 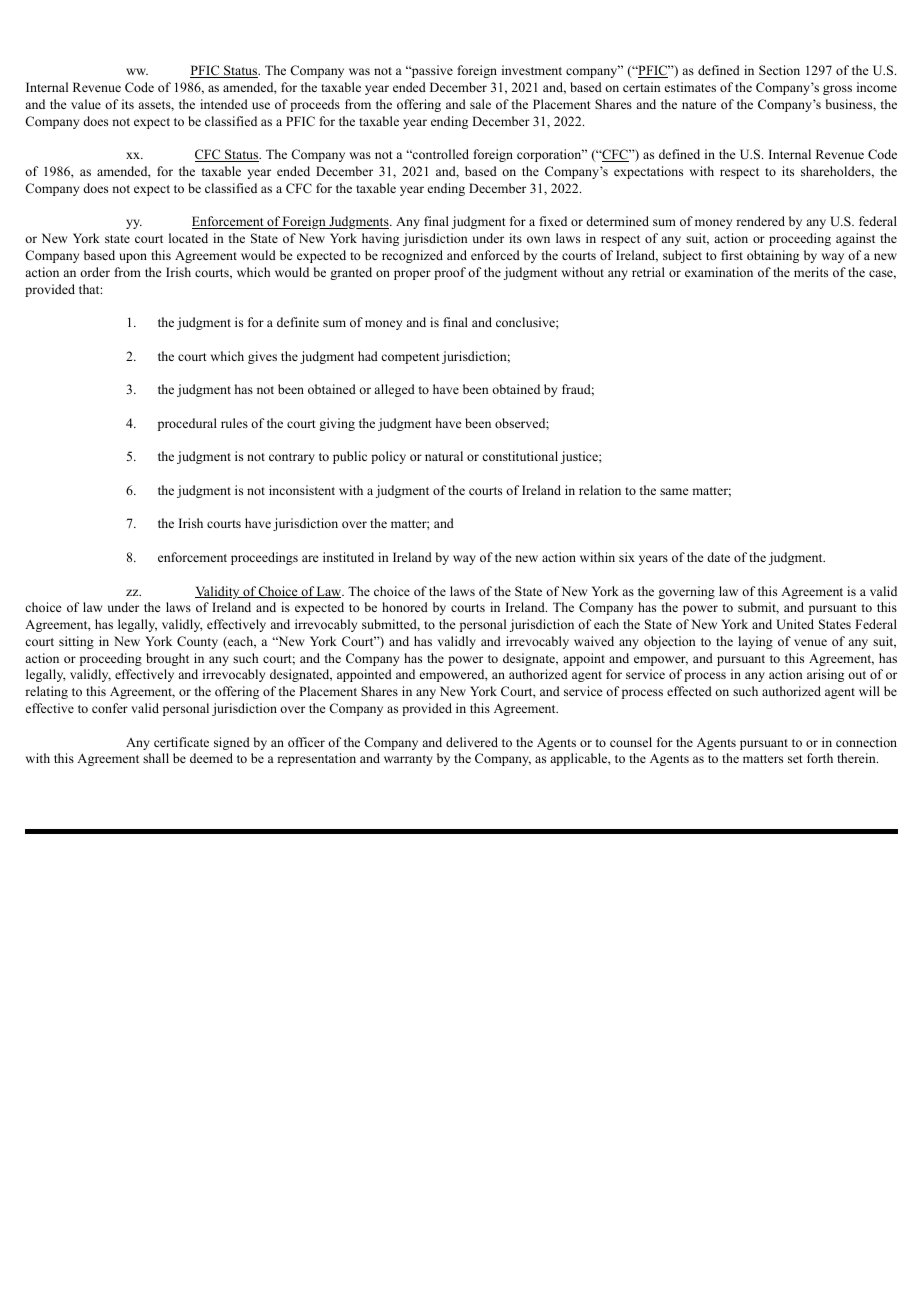 What do you see at coordinates (674, 491) in the page?
I see `same` at bounding box center [674, 491].
